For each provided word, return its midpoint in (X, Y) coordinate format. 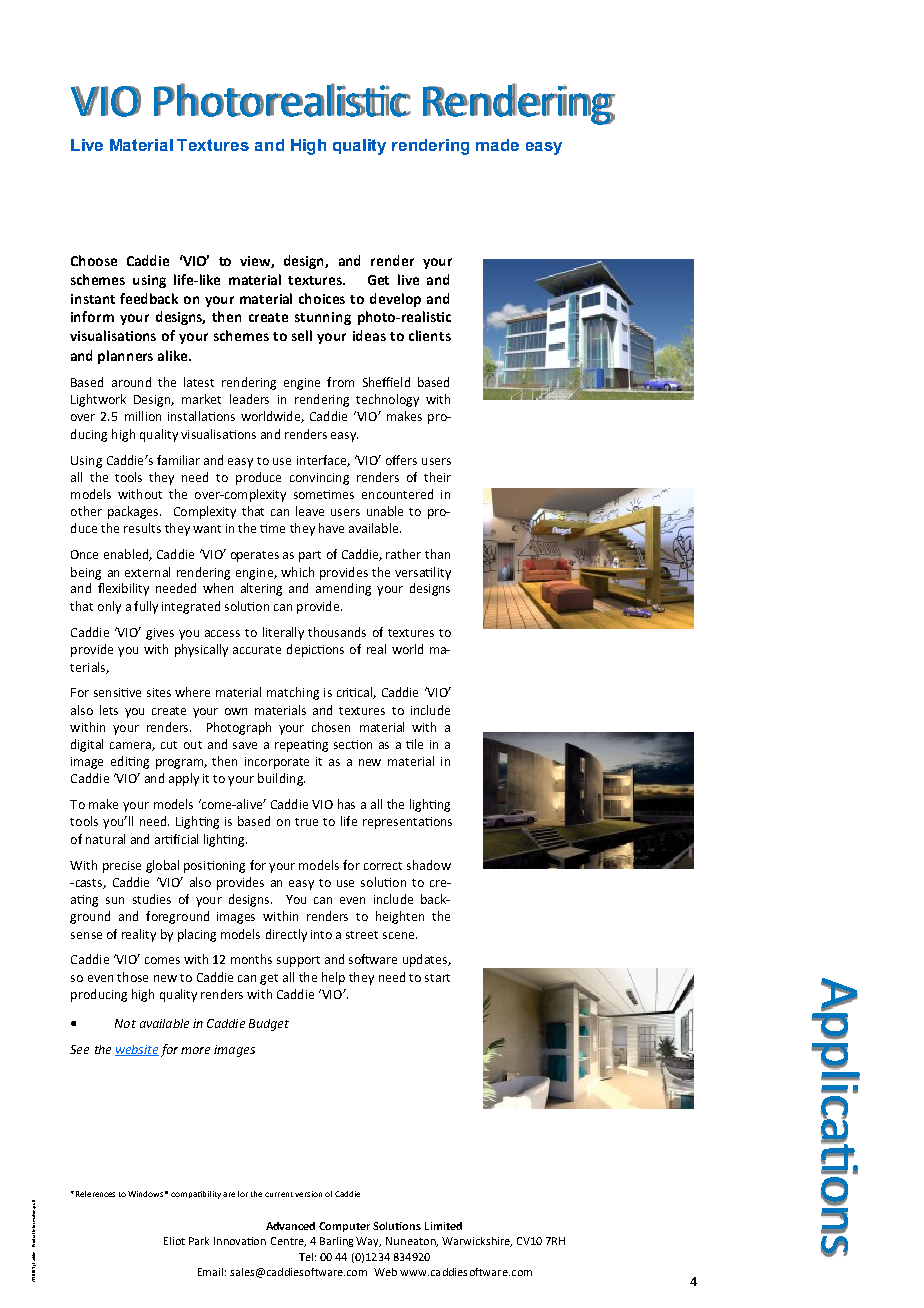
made (497, 145)
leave (310, 511)
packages (134, 512)
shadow (429, 865)
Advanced (290, 1226)
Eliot (174, 1241)
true (306, 822)
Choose (94, 260)
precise (122, 867)
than (437, 554)
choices (322, 298)
